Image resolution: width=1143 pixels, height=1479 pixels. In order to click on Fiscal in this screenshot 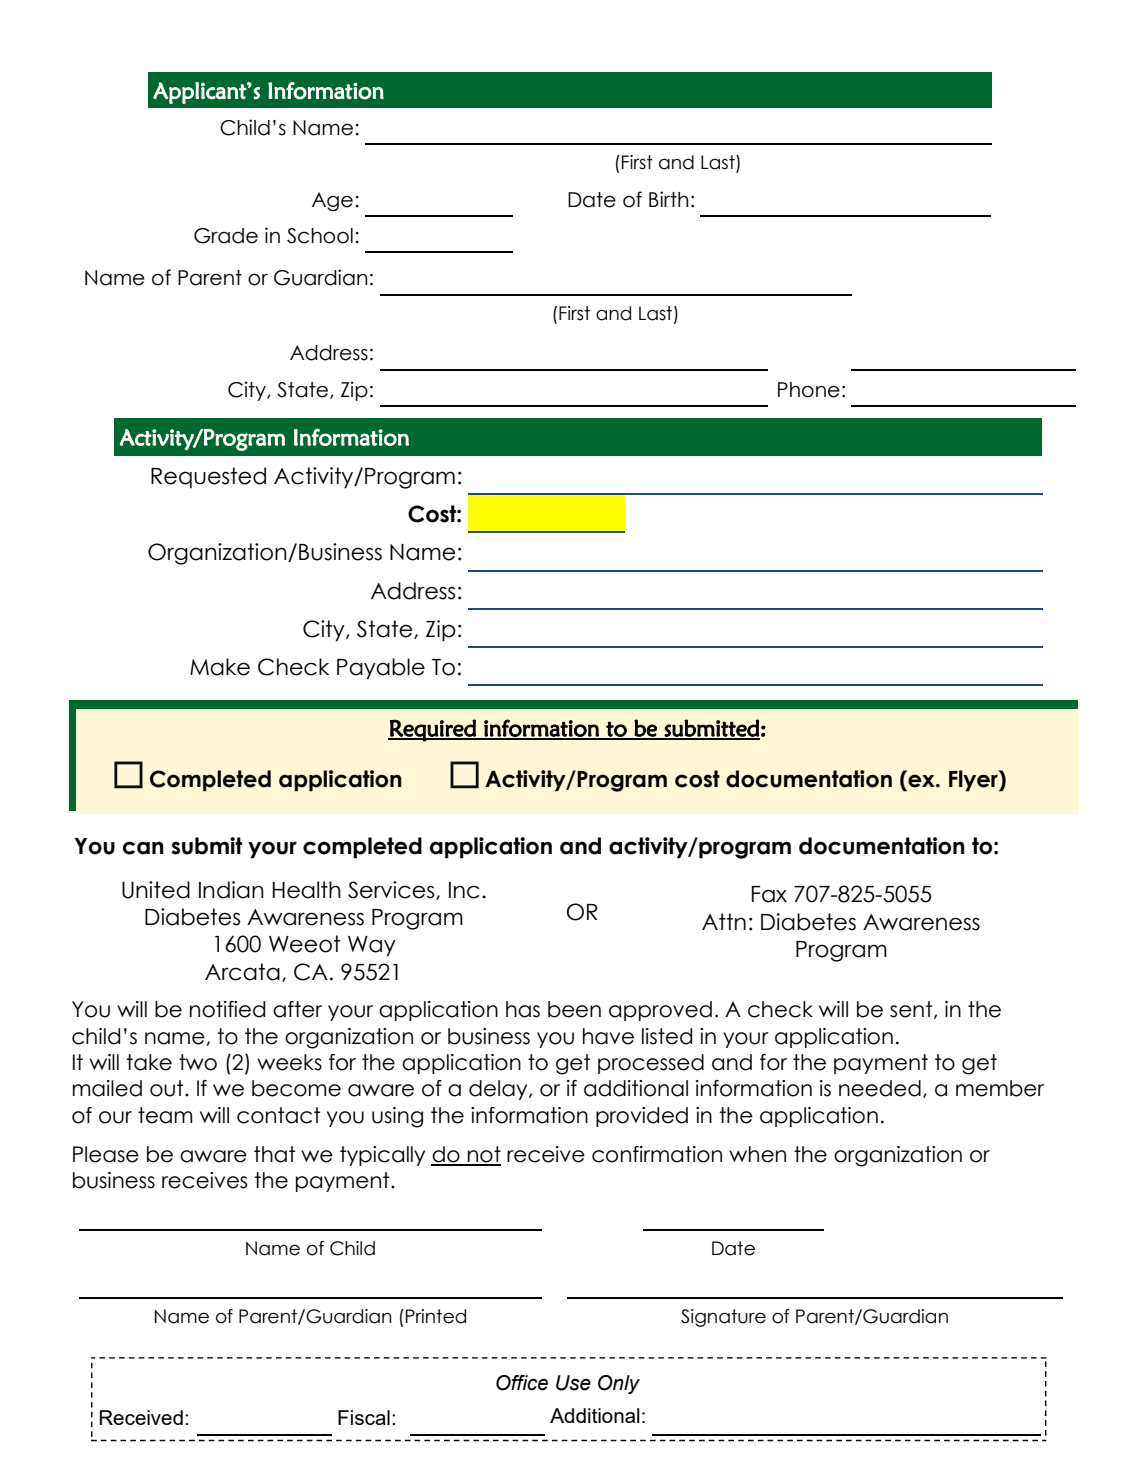, I will do `click(364, 1417)`.
